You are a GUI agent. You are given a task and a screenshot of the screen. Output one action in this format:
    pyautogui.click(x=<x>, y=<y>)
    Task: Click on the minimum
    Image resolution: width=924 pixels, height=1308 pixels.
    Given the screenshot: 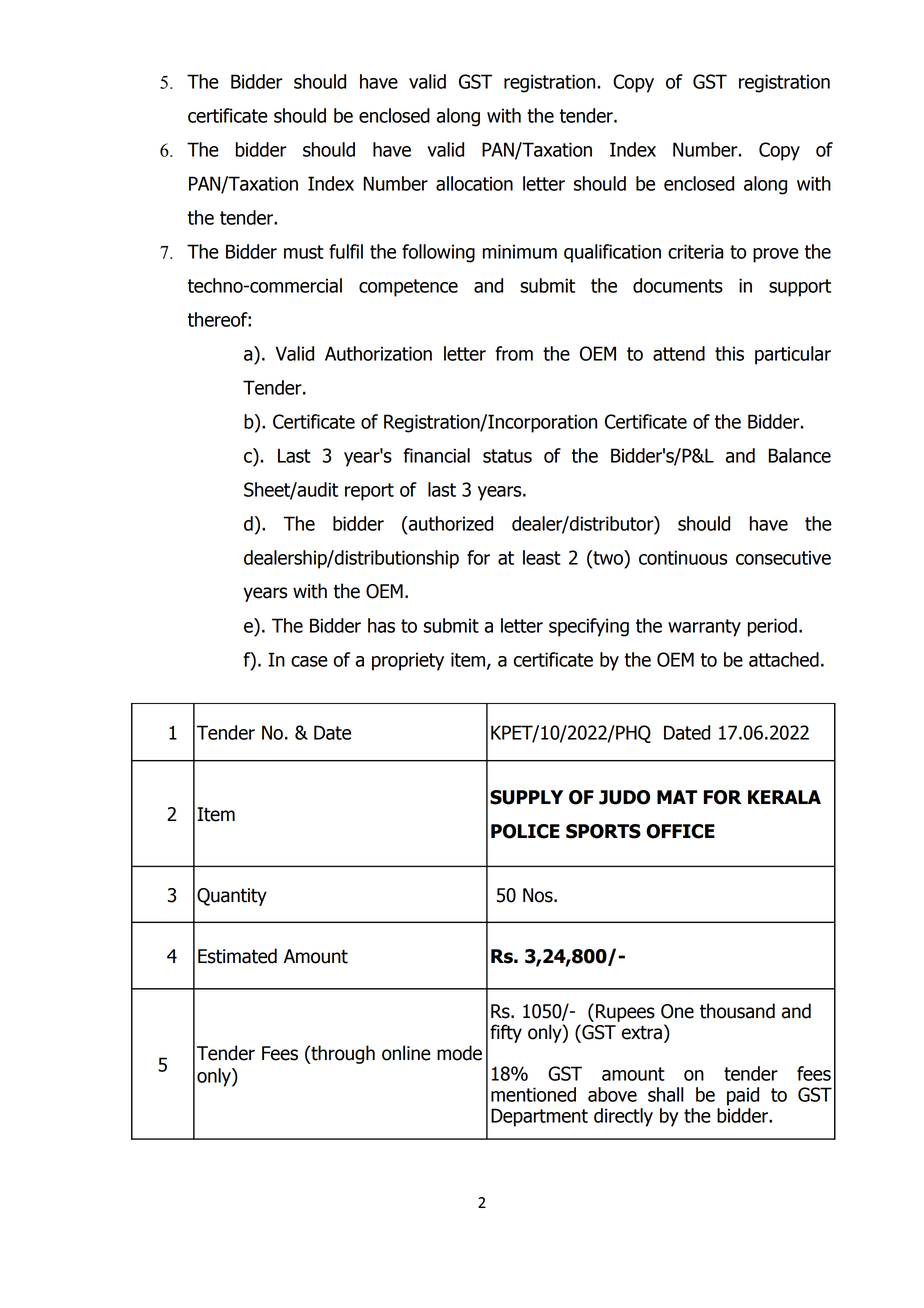 What is the action you would take?
    pyautogui.click(x=520, y=251)
